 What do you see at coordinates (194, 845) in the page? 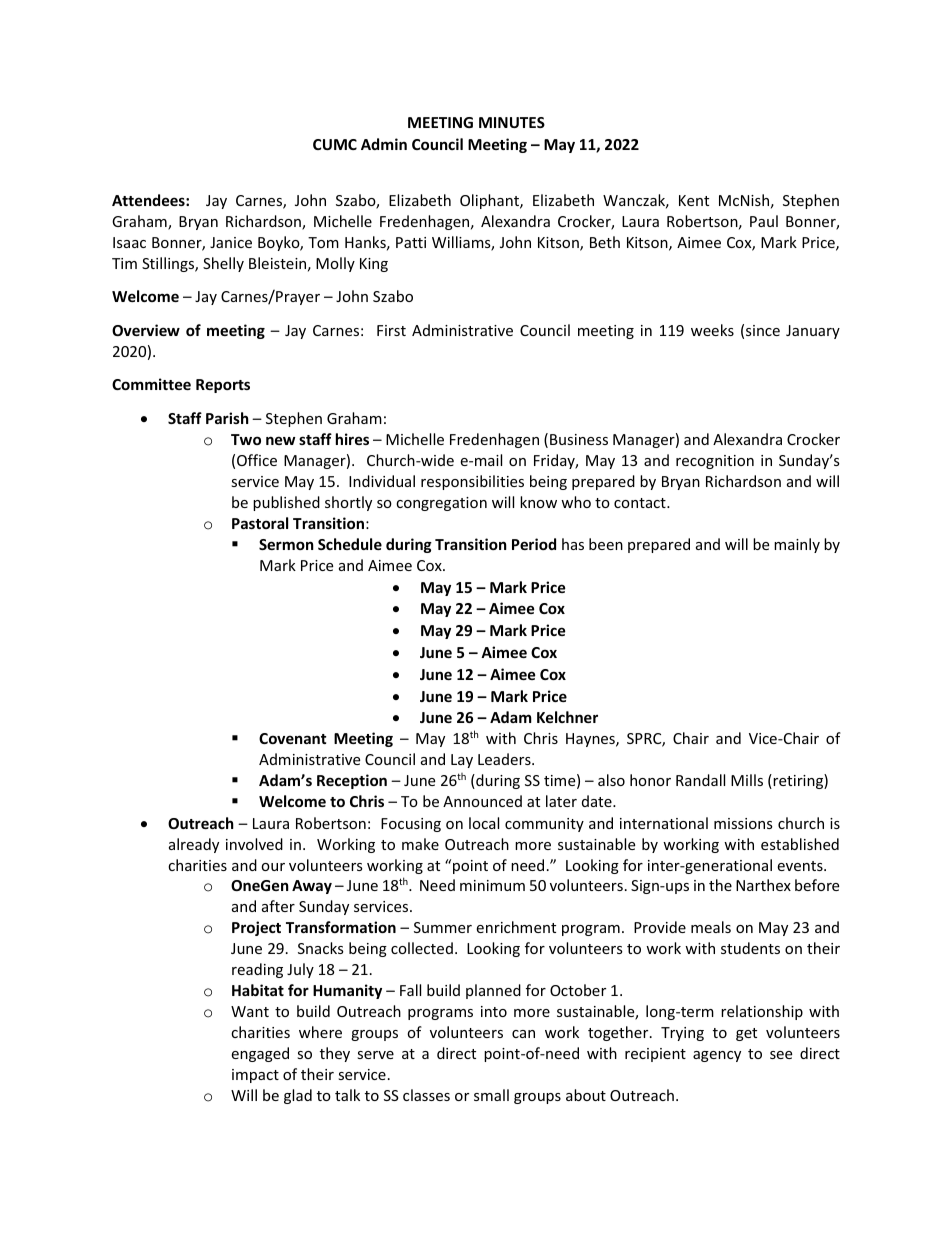
I see `already` at bounding box center [194, 845].
